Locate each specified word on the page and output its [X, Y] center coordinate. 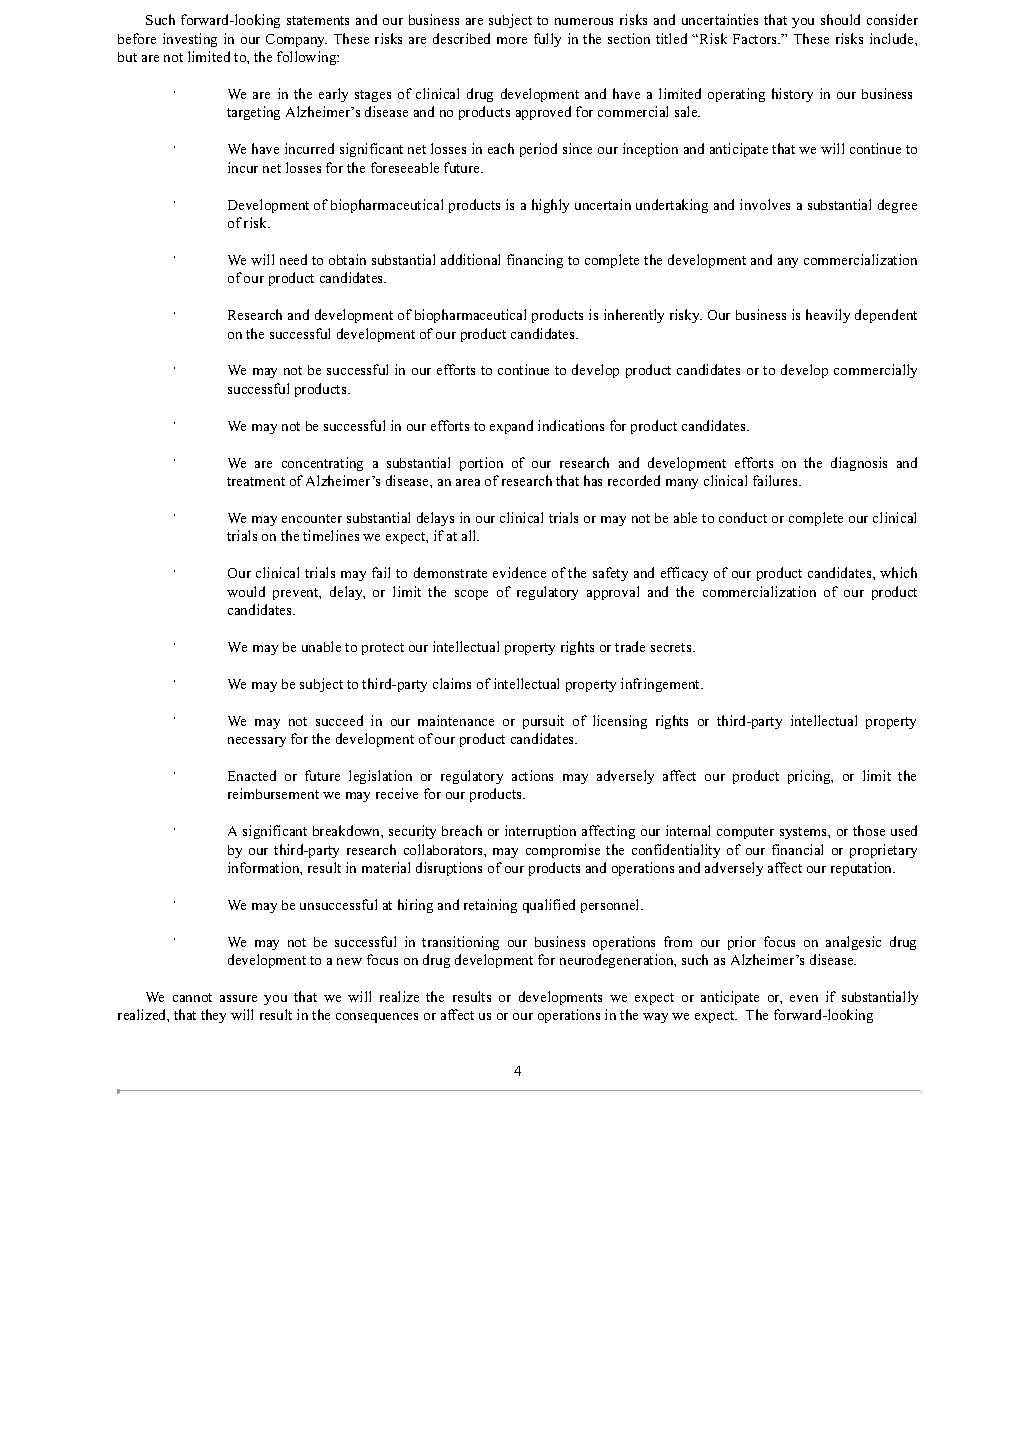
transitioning [460, 943]
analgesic [853, 943]
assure [238, 998]
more [512, 40]
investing [190, 40]
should [840, 19]
